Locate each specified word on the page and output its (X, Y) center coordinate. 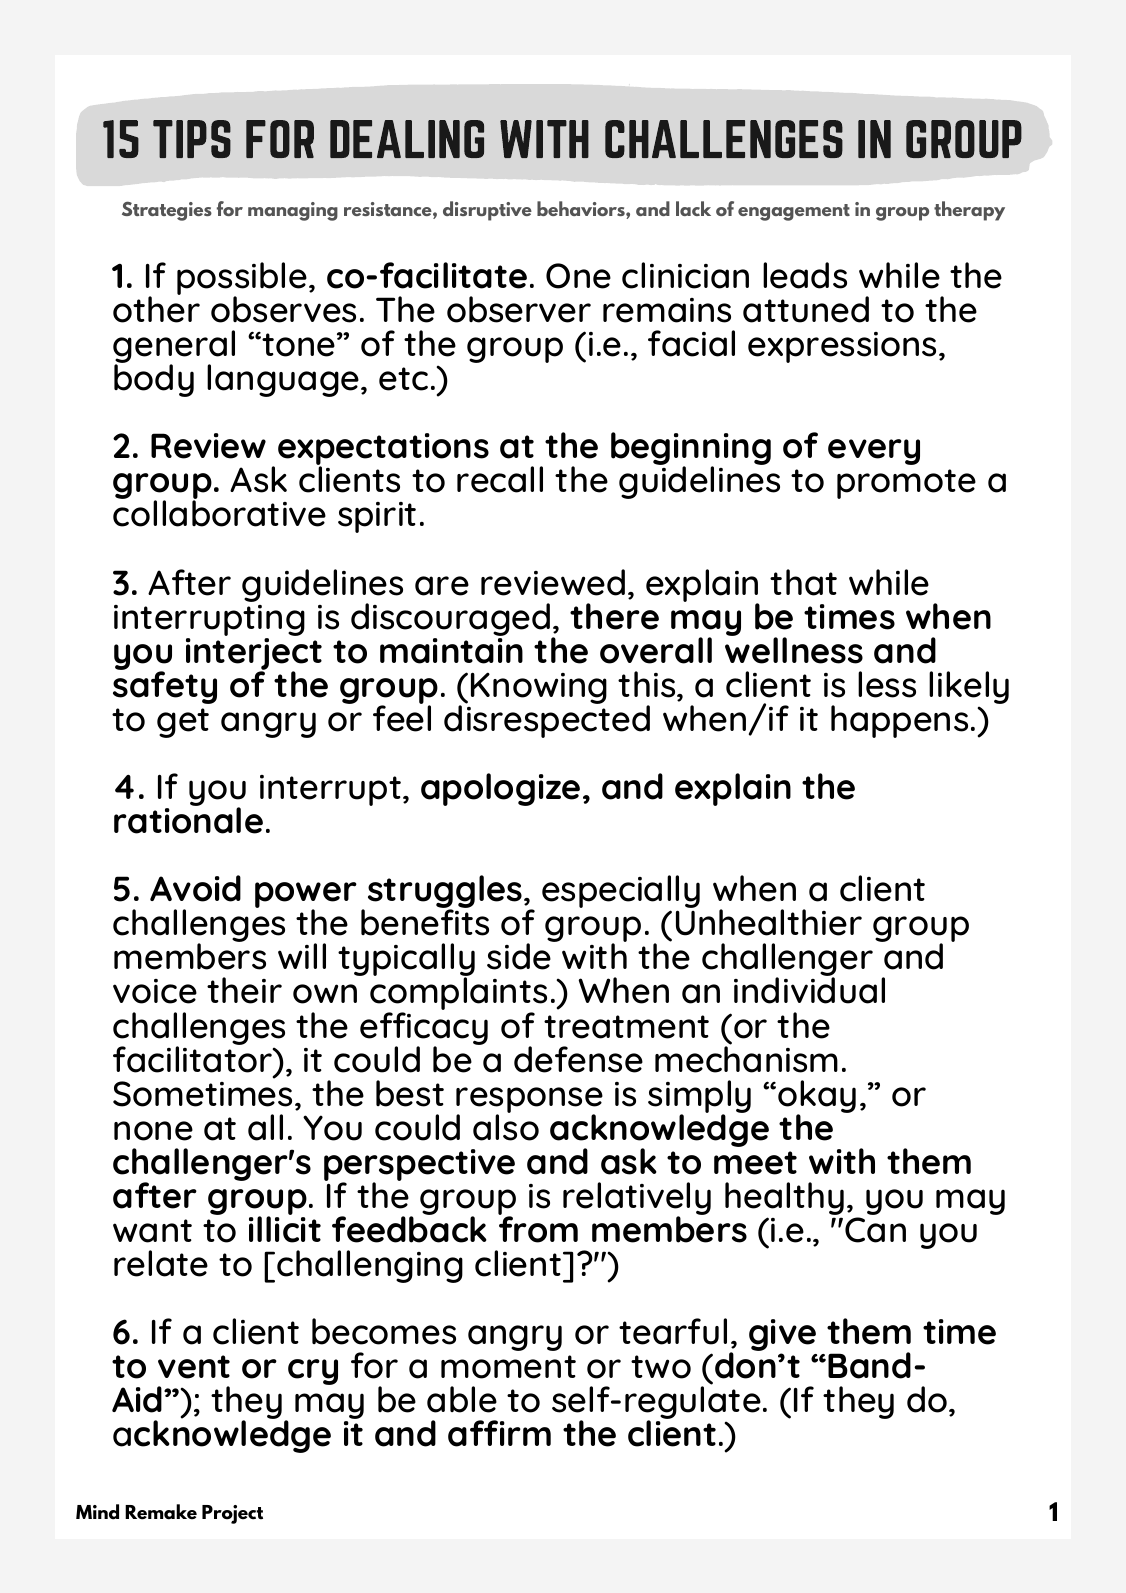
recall (500, 479)
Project (232, 1514)
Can (875, 1230)
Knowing (539, 688)
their (244, 990)
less (887, 684)
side (520, 955)
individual (809, 990)
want (152, 1231)
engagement (794, 212)
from (538, 1228)
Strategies (167, 211)
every (874, 452)
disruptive (487, 211)
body (154, 379)
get (183, 723)
